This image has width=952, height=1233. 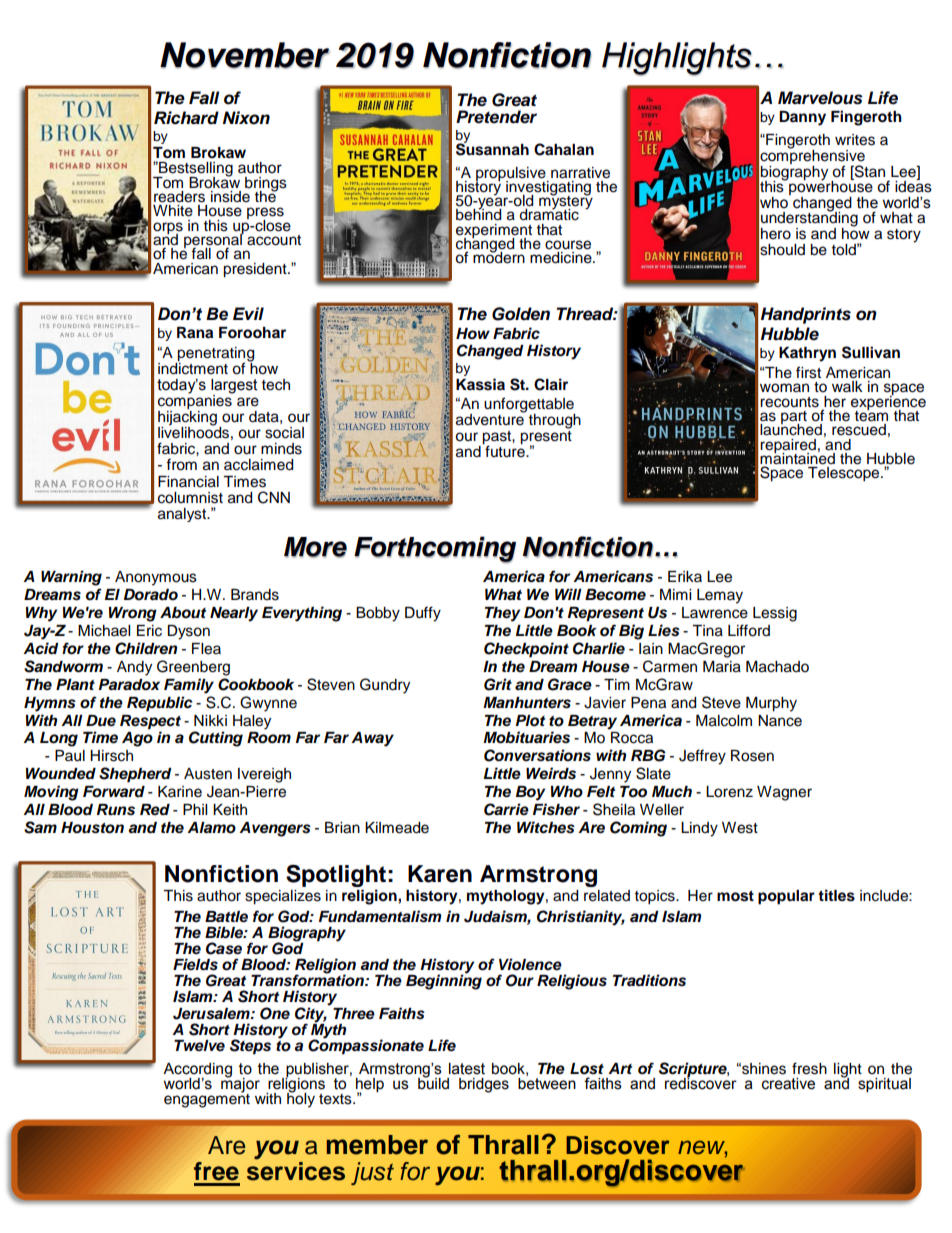 I want to click on Pretender, so click(x=496, y=117).
